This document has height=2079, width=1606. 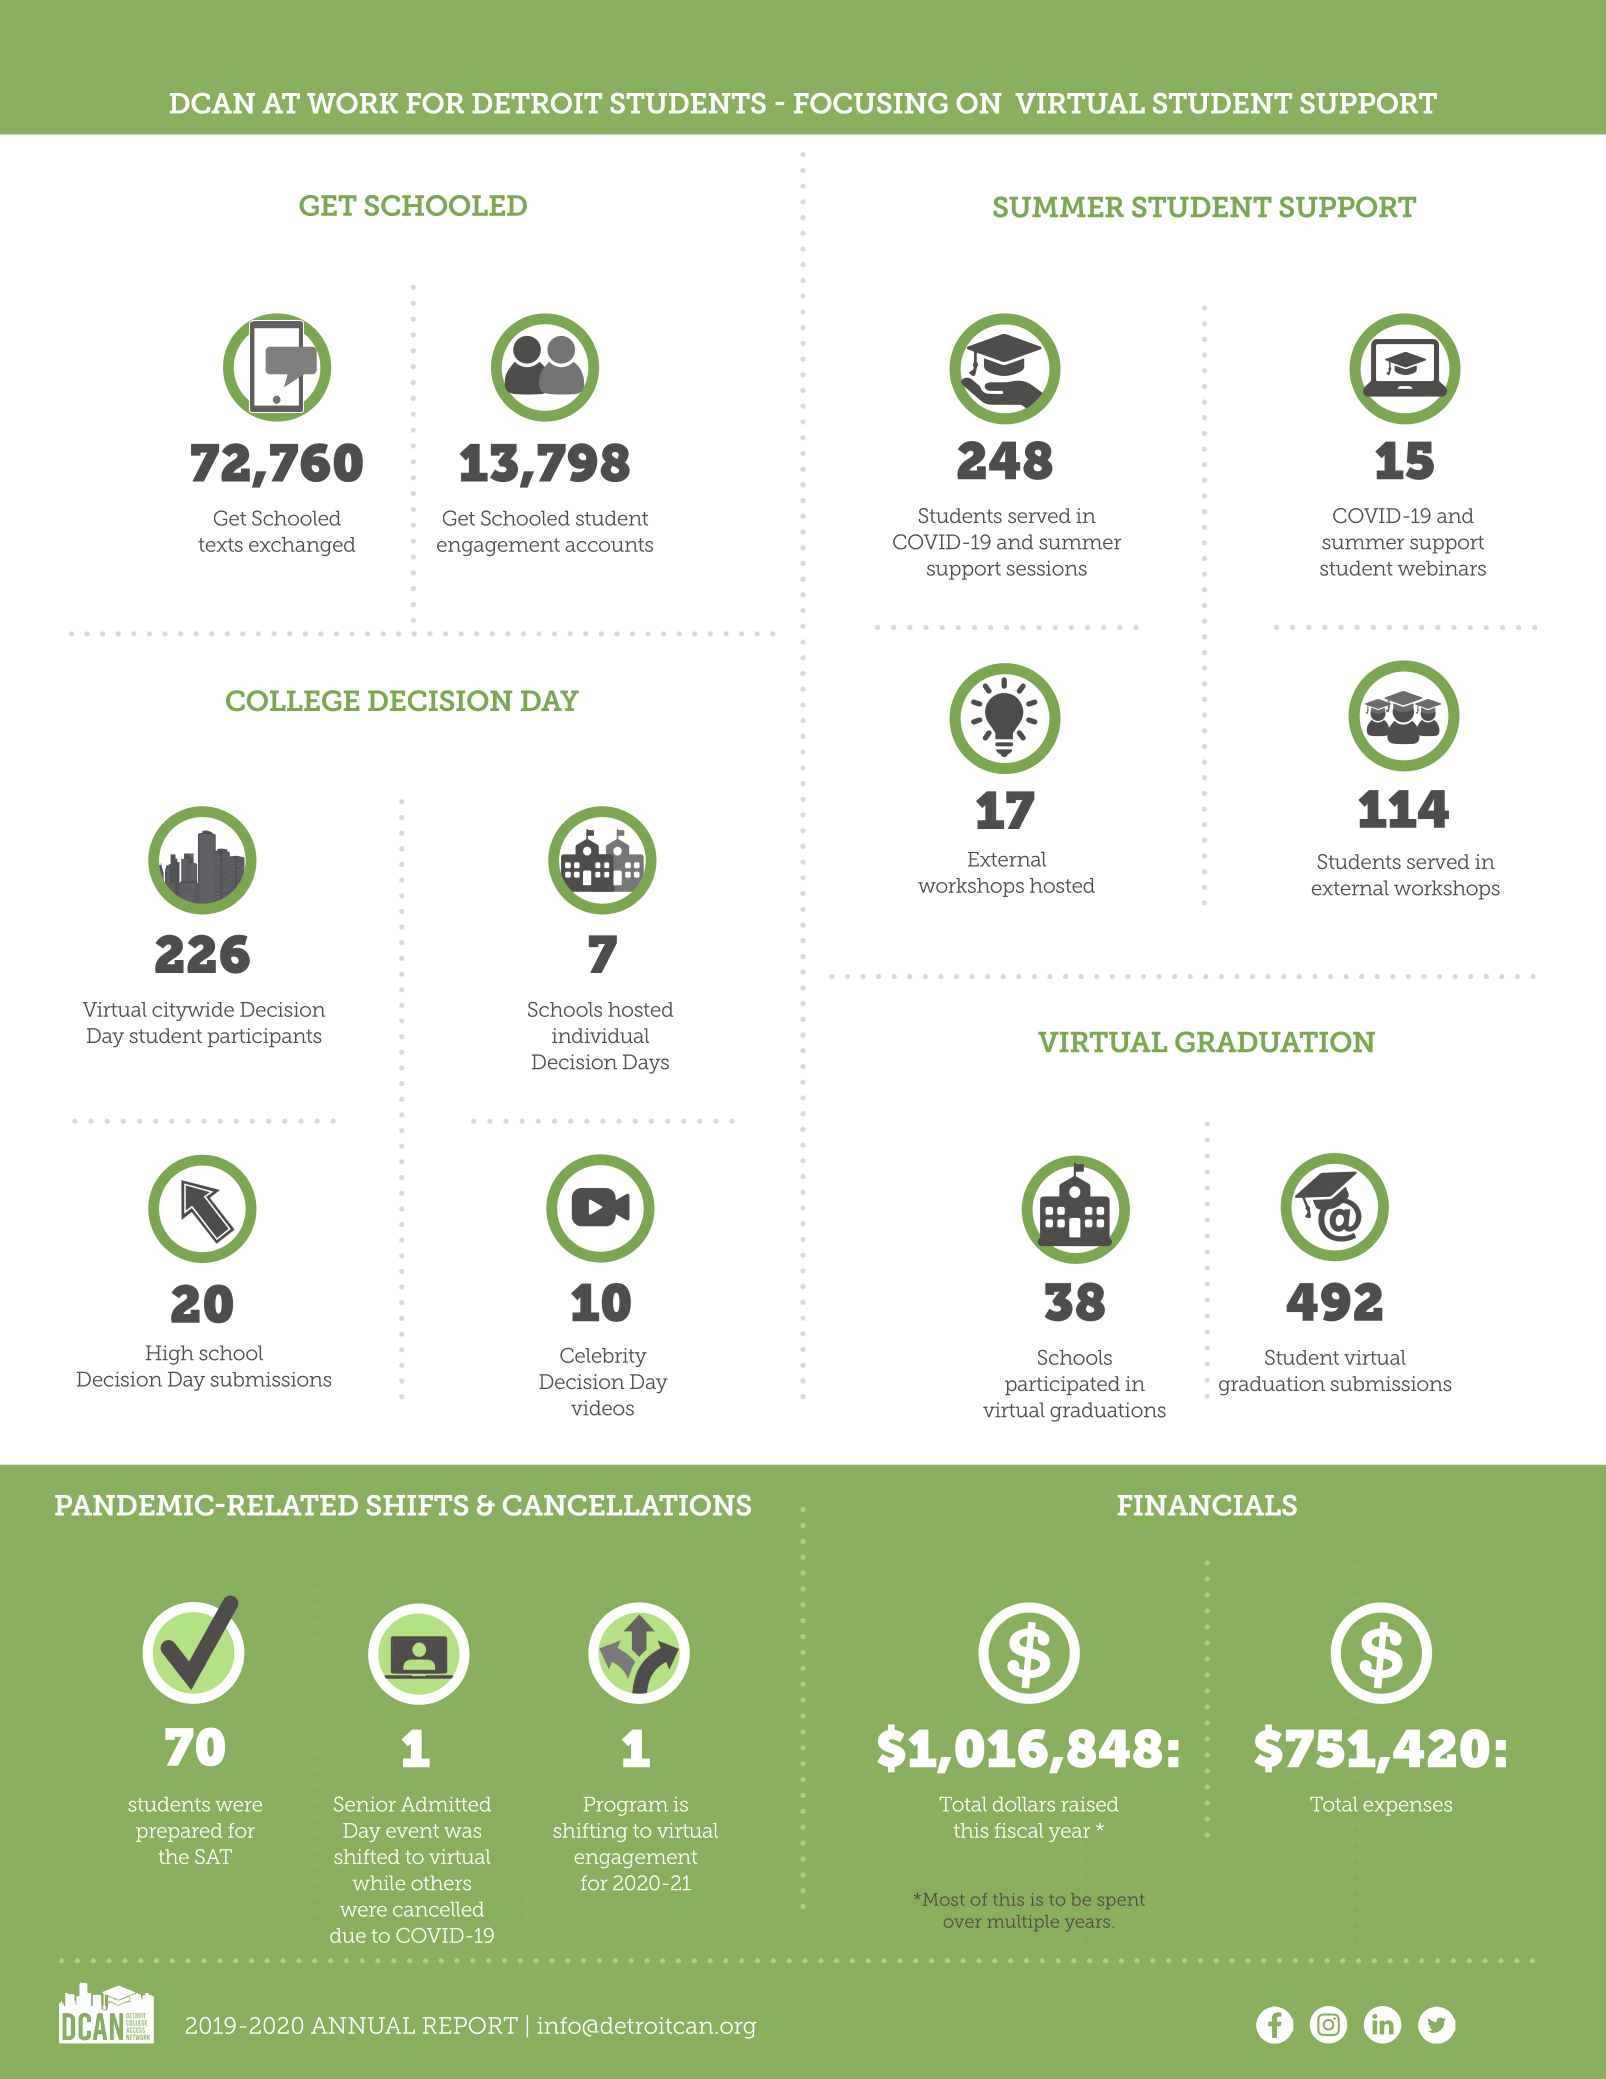 What do you see at coordinates (212, 103) in the document?
I see `DCAN` at bounding box center [212, 103].
